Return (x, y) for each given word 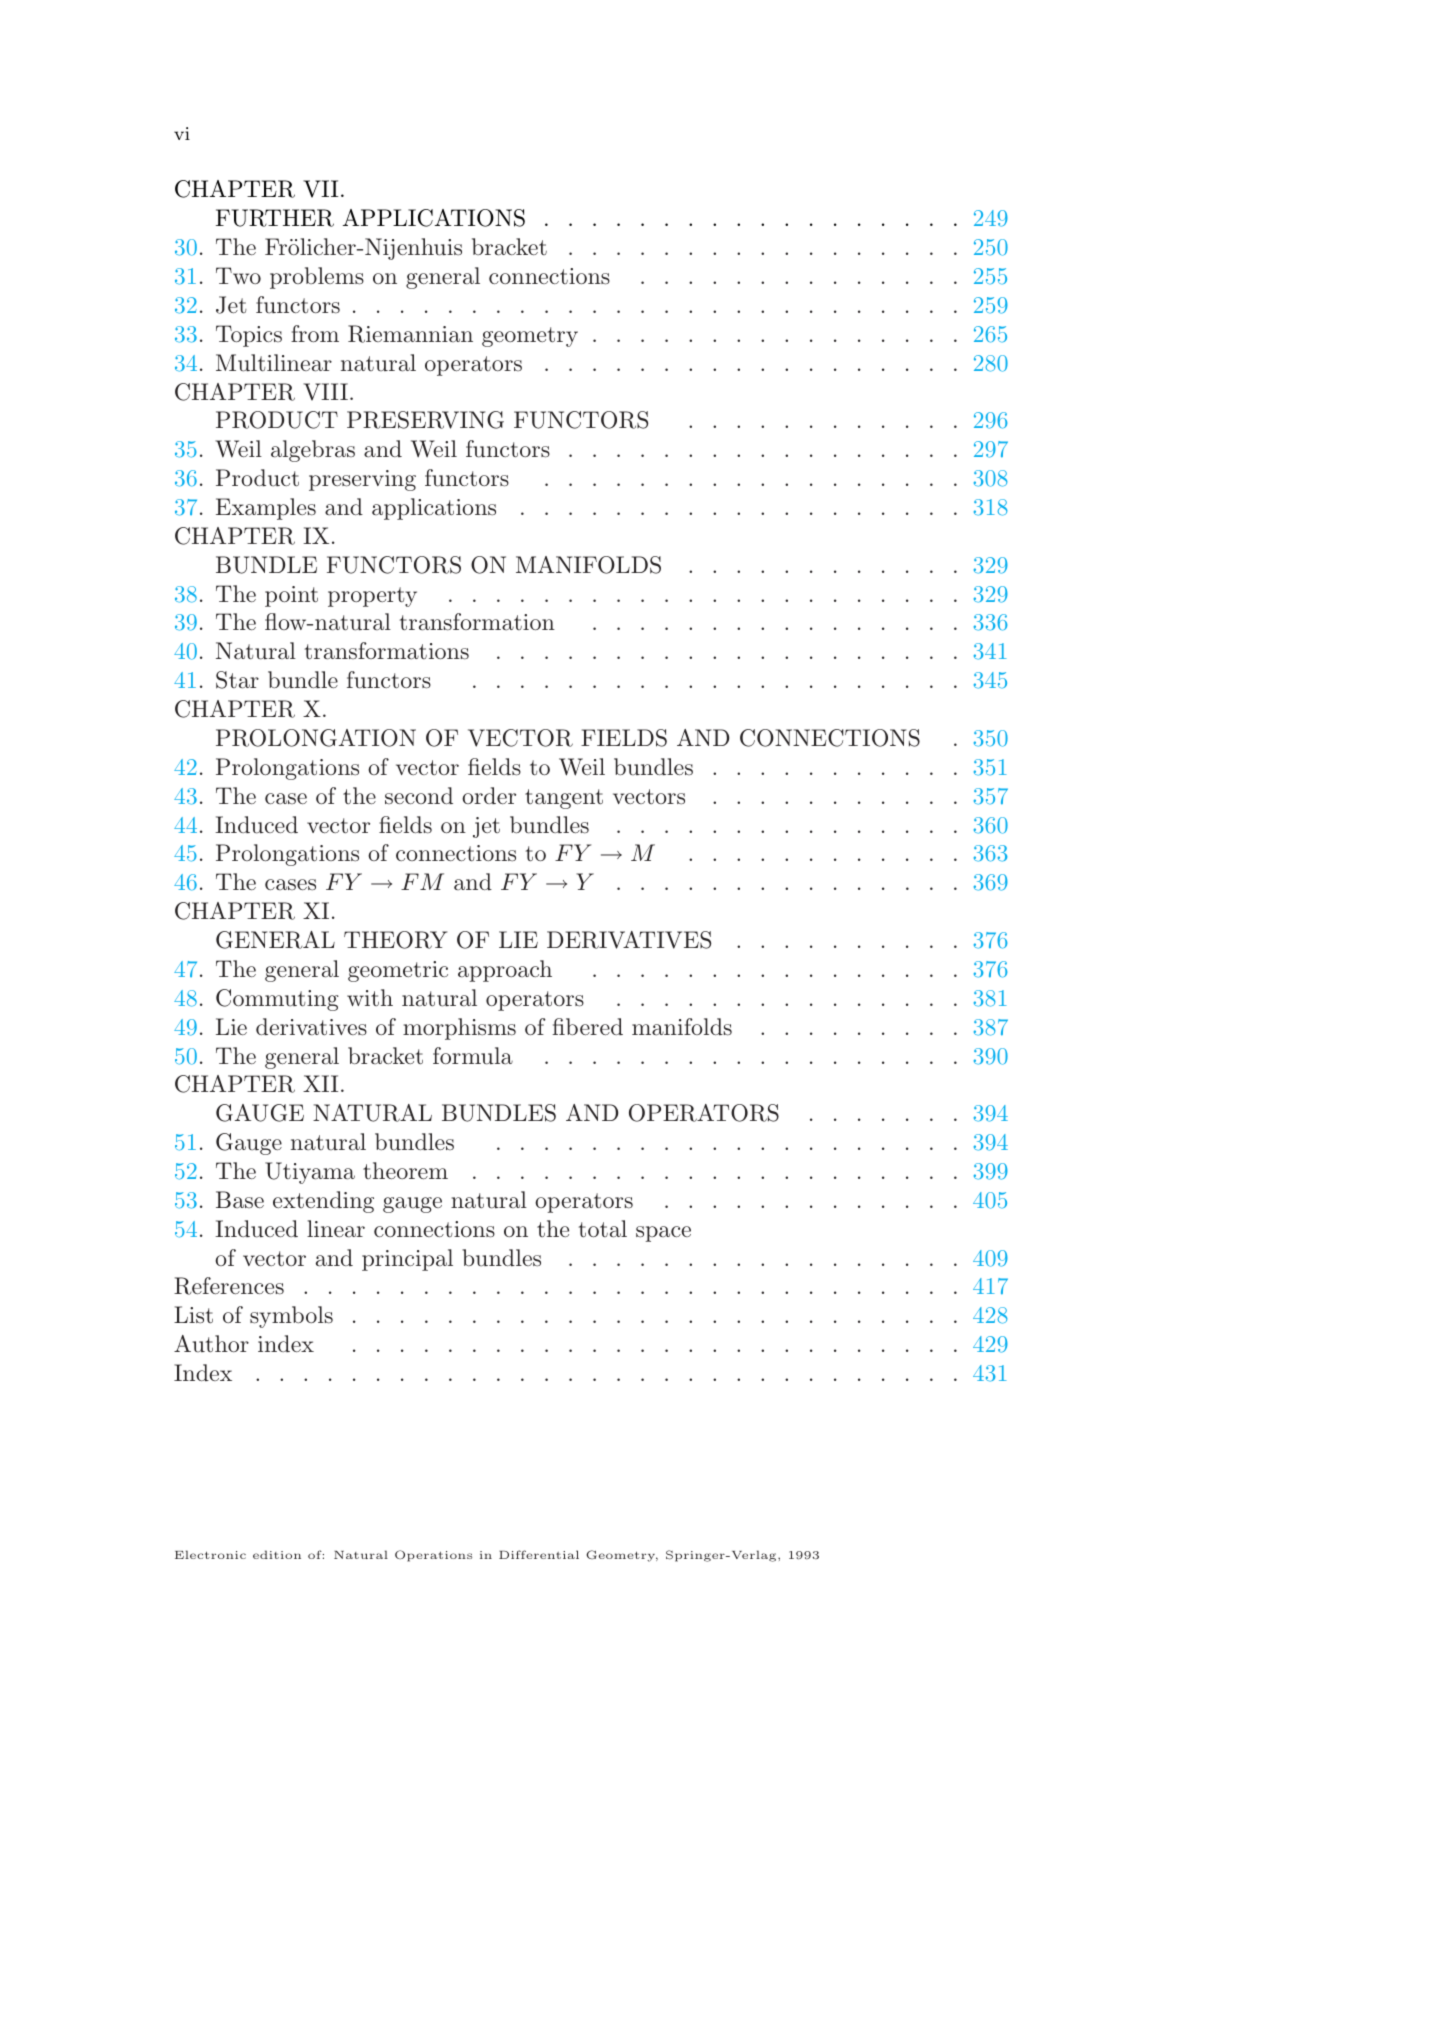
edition (277, 1554)
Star (237, 680)
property (372, 597)
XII (320, 1083)
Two (238, 275)
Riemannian (410, 334)
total (603, 1229)
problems (317, 278)
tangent (564, 799)
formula (473, 1056)
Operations (433, 1556)
